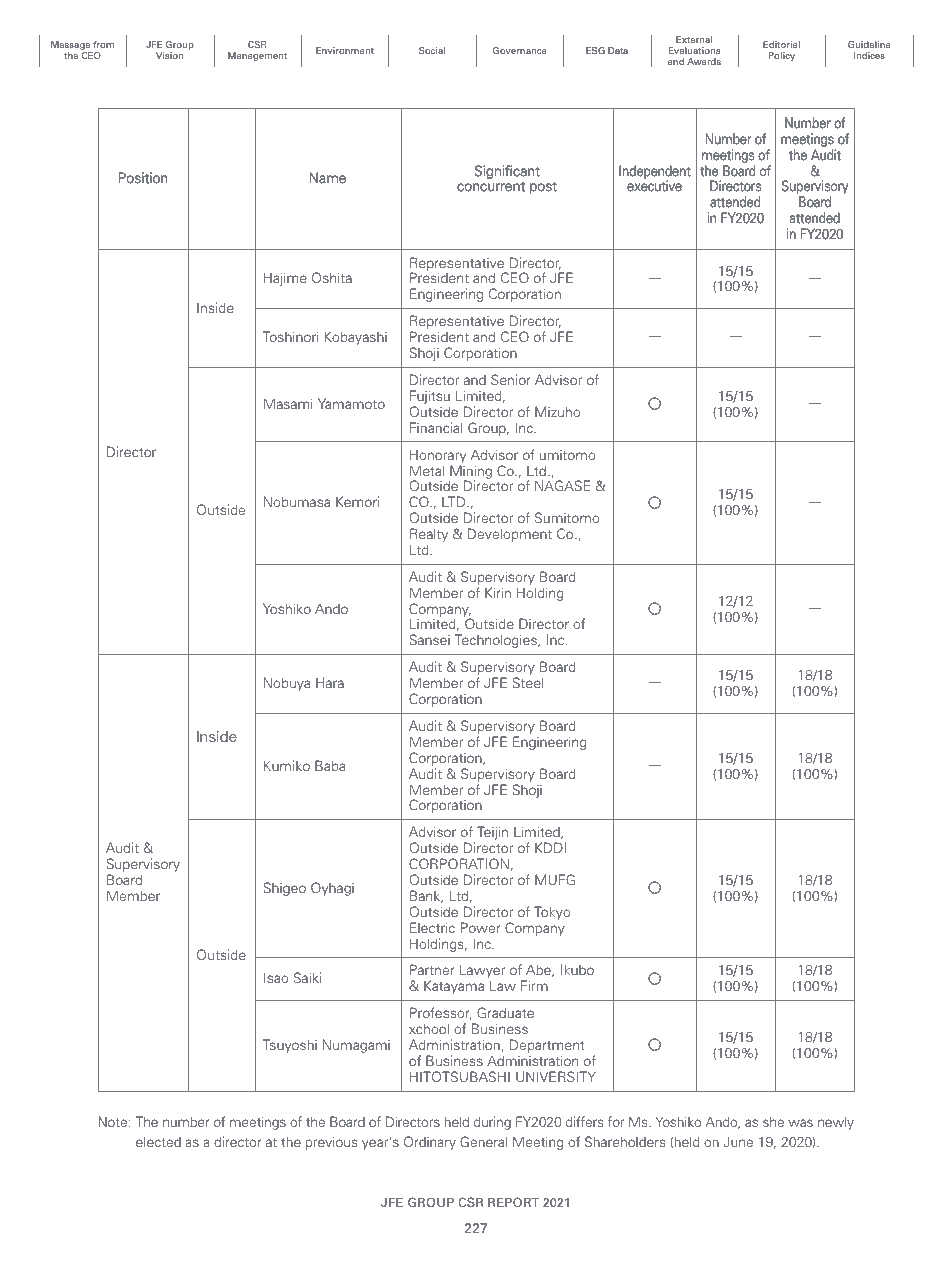 This screenshot has width=952, height=1270. I want to click on Policy, so click(782, 56).
